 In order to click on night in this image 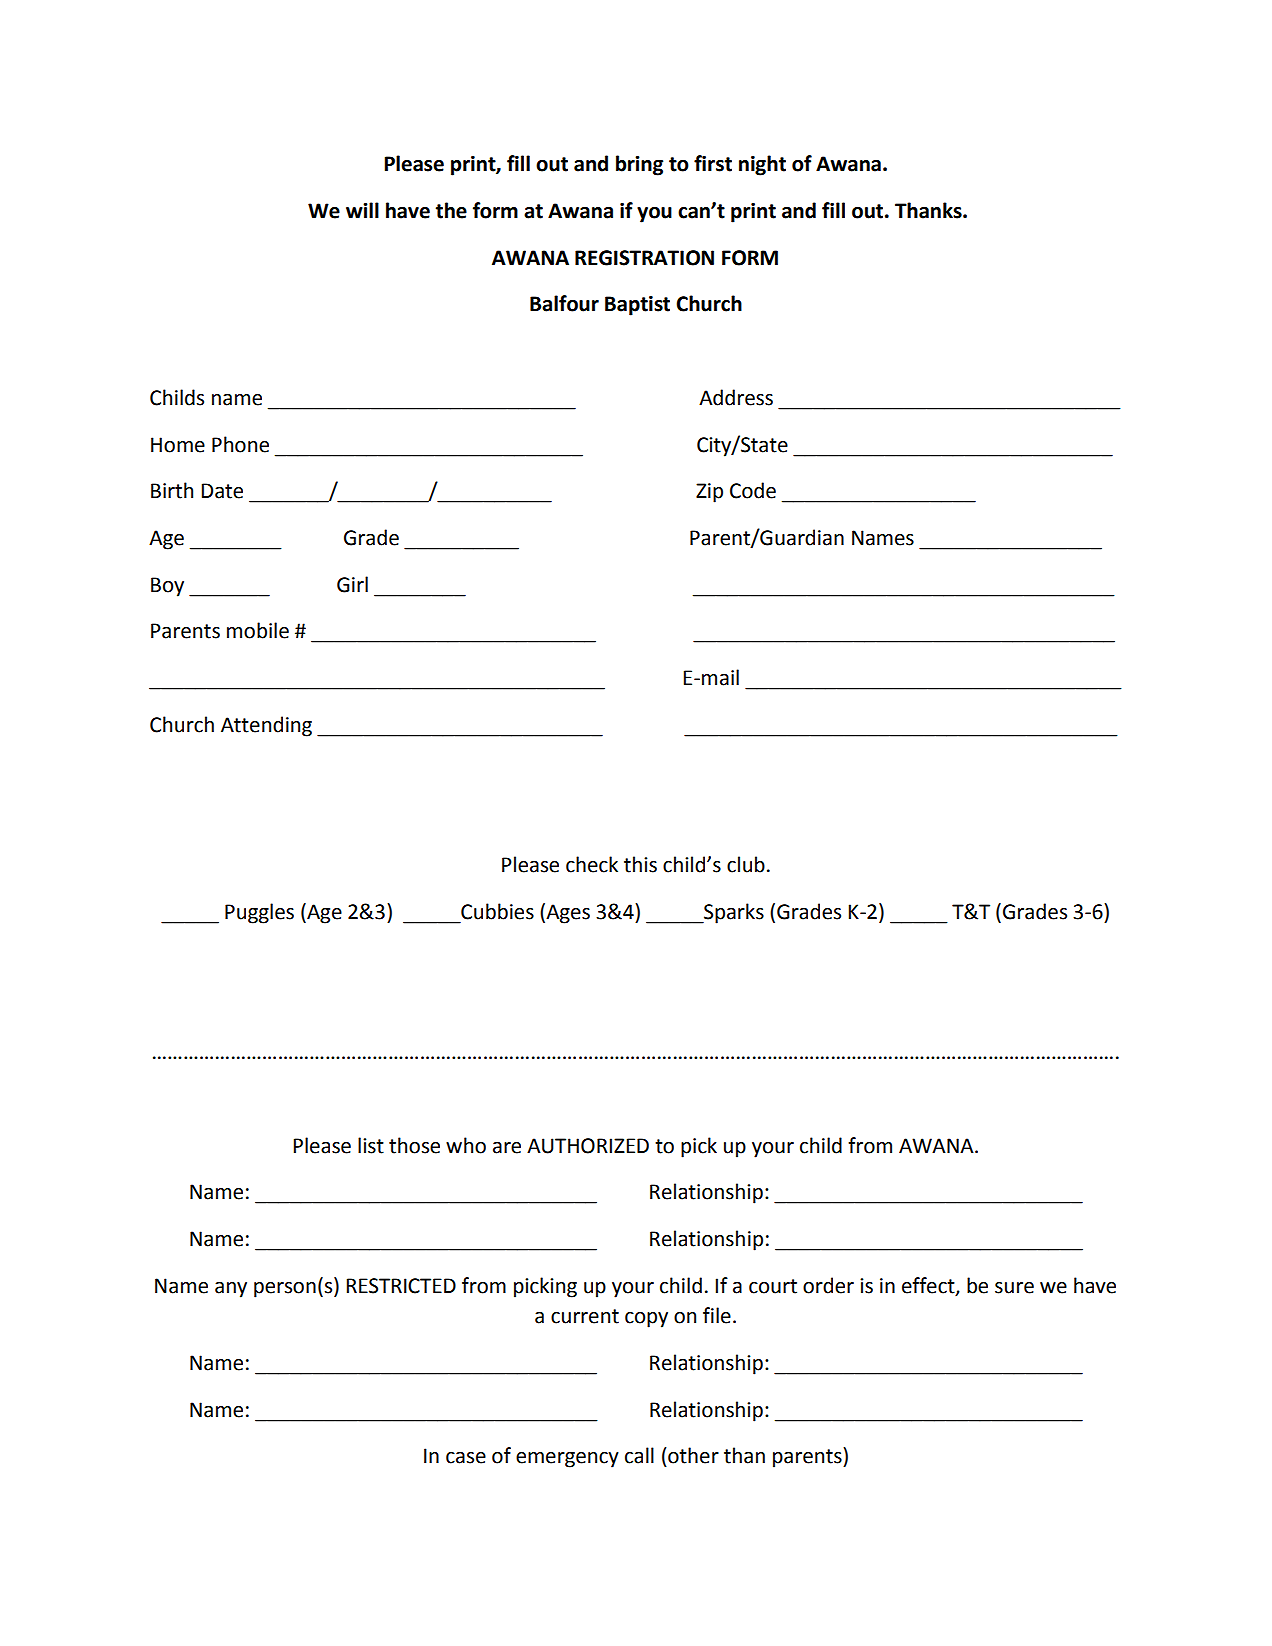, I will do `click(762, 165)`.
